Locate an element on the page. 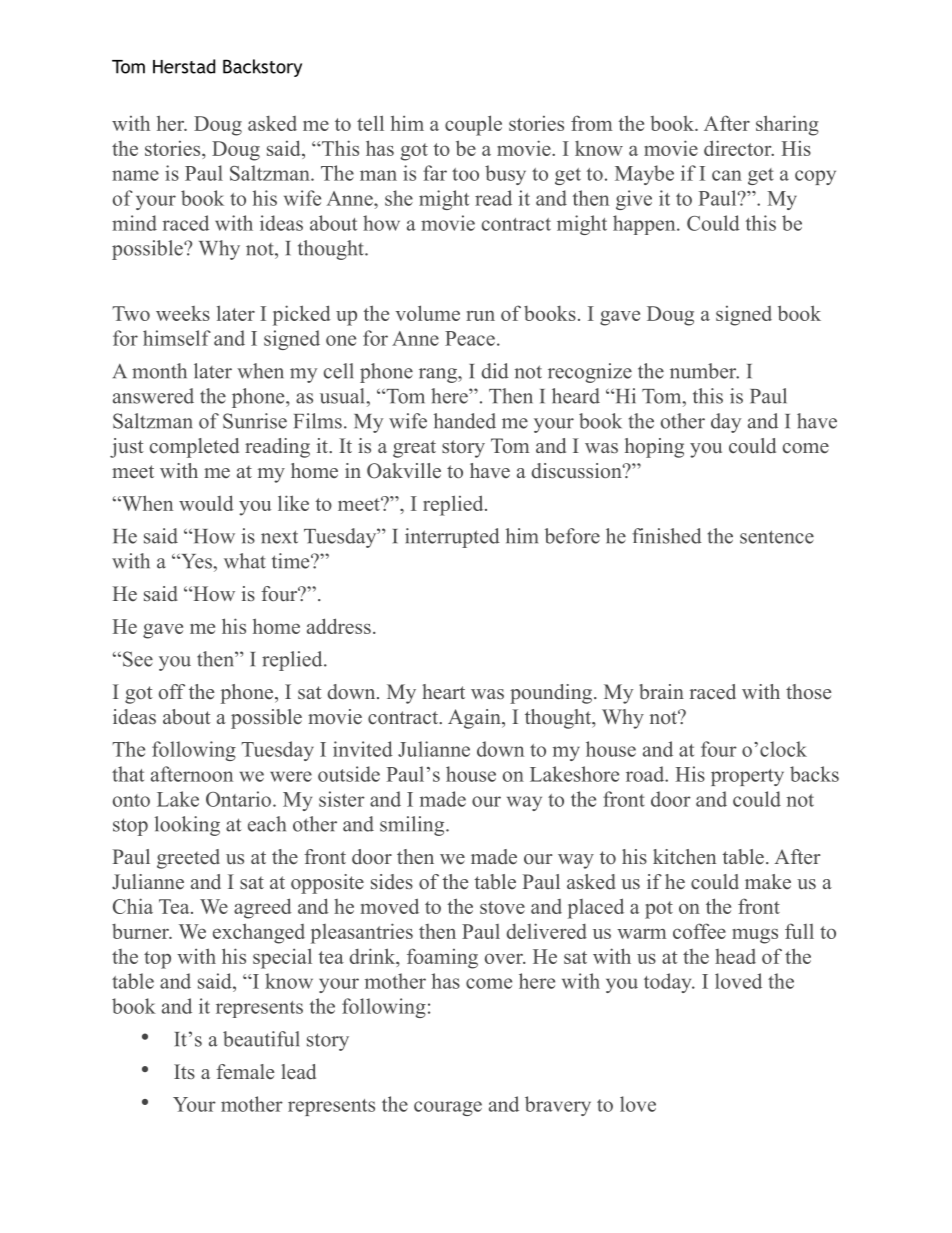  director is located at coordinates (739, 148).
